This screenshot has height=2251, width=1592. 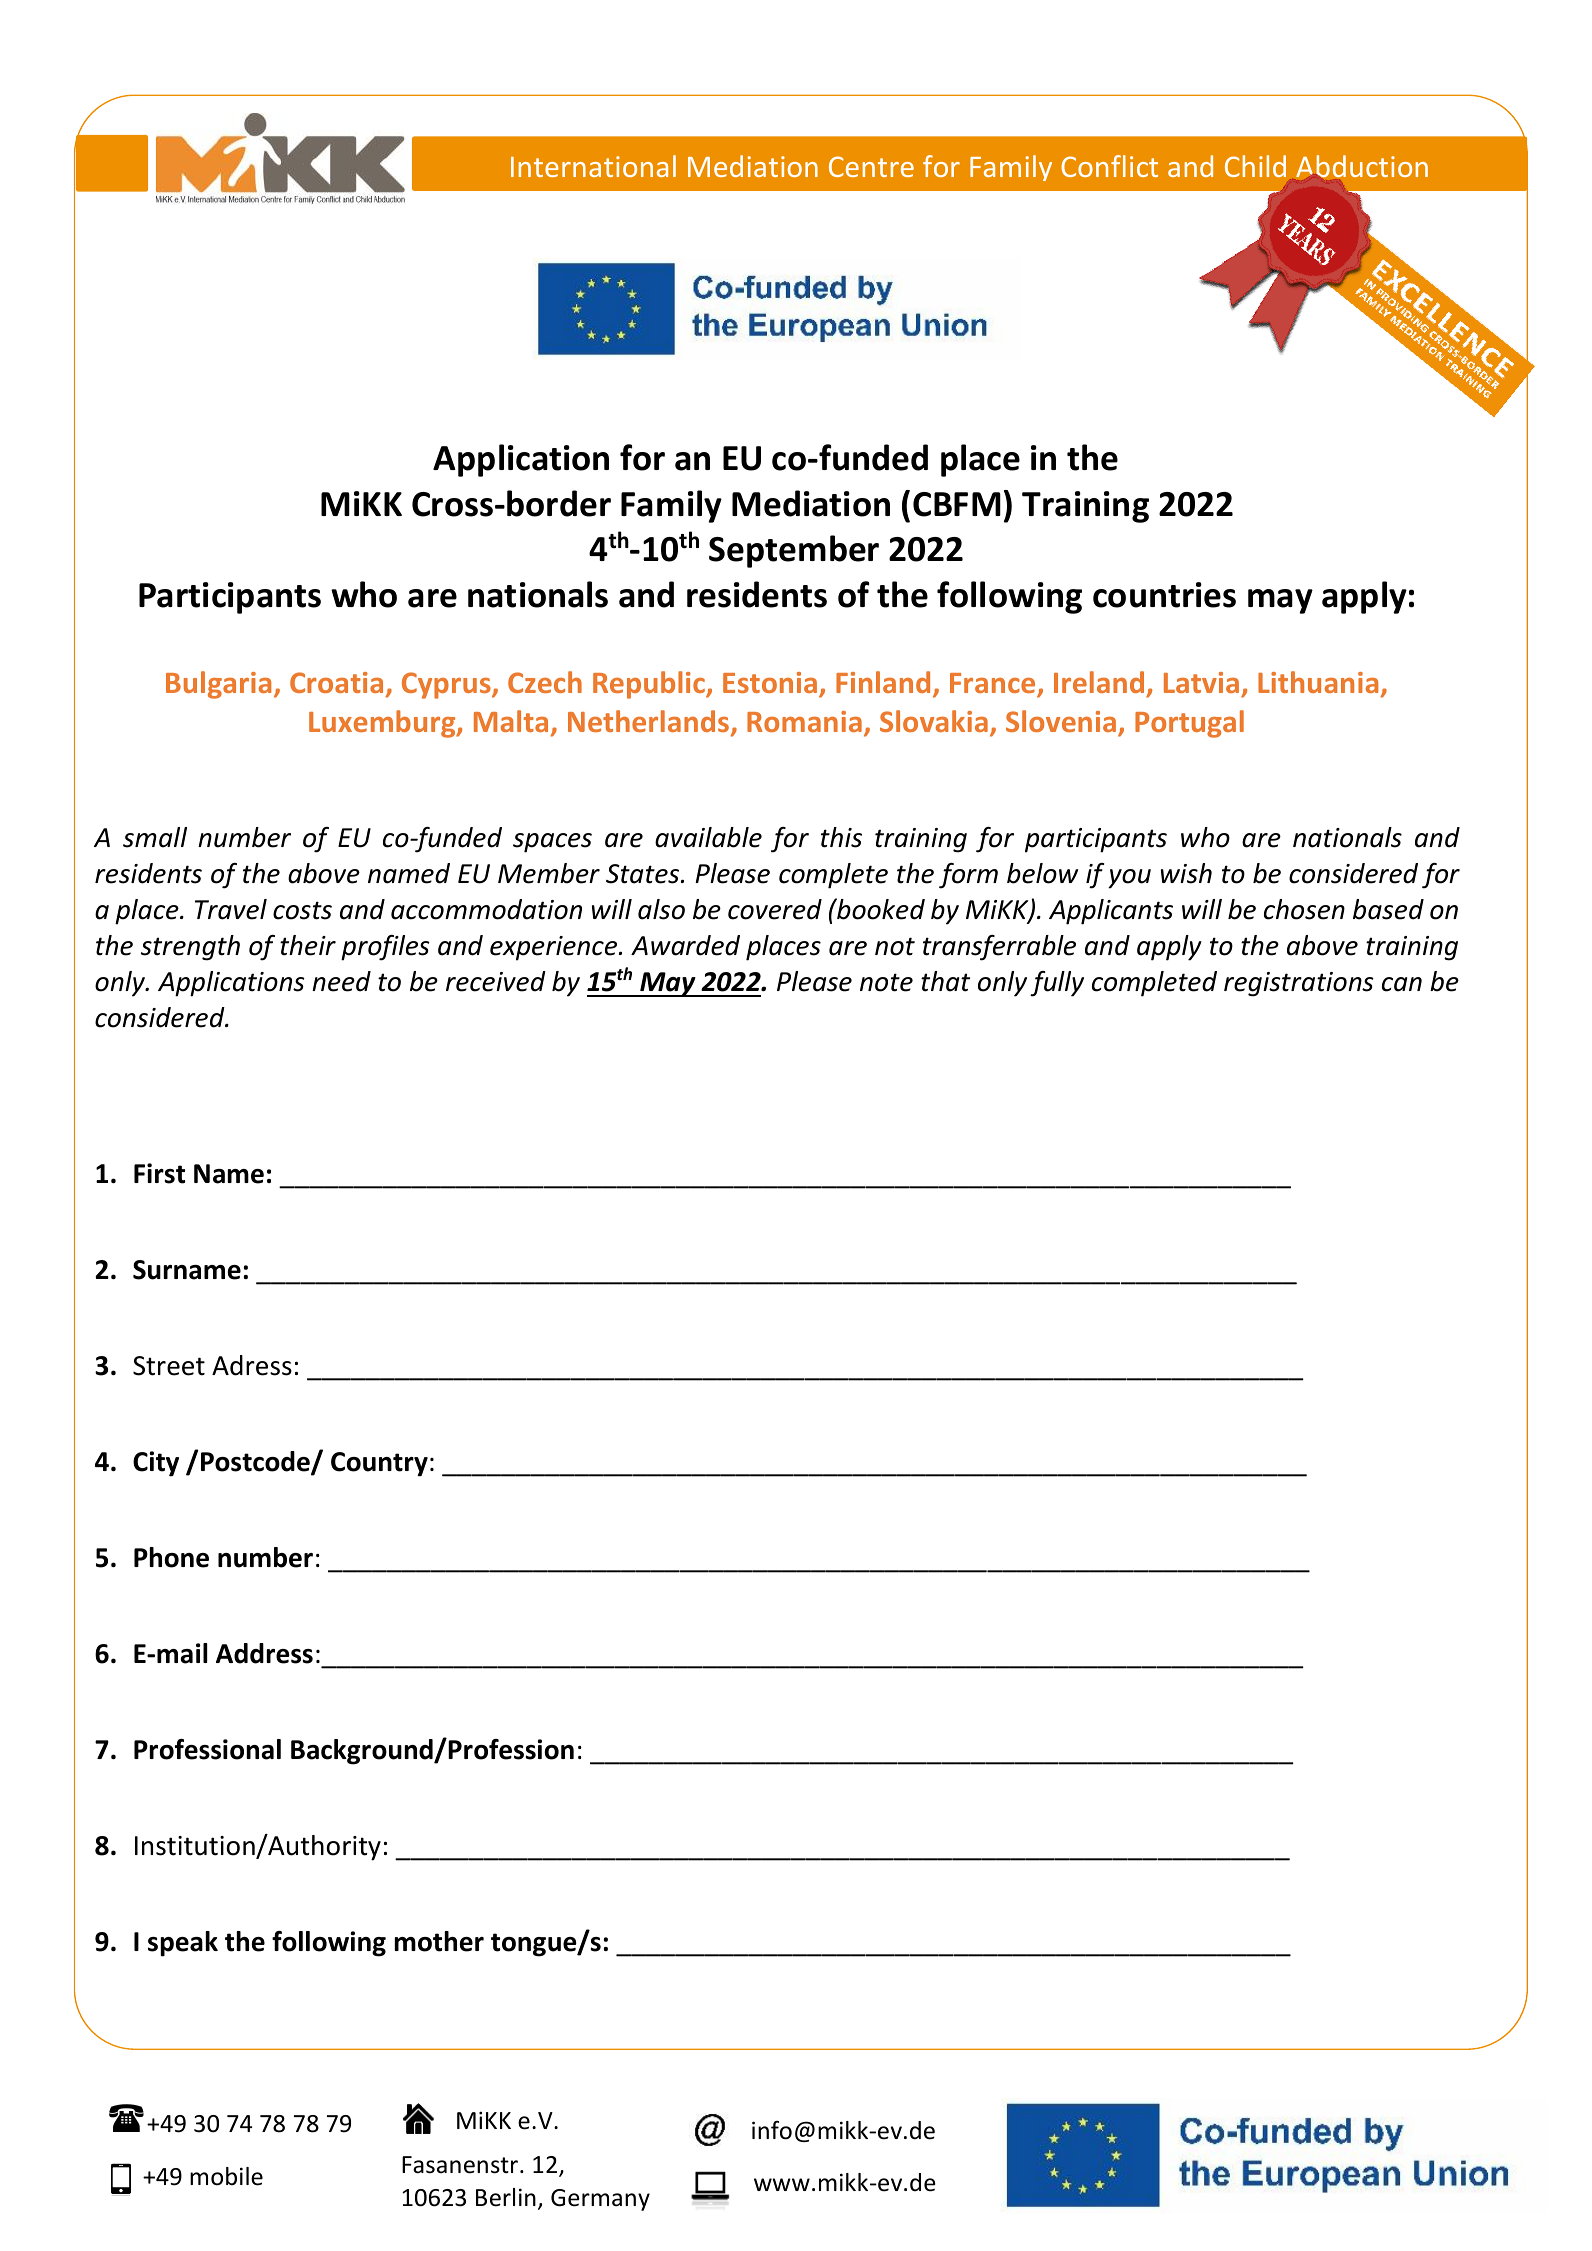 I want to click on Centre, so click(x=871, y=166).
